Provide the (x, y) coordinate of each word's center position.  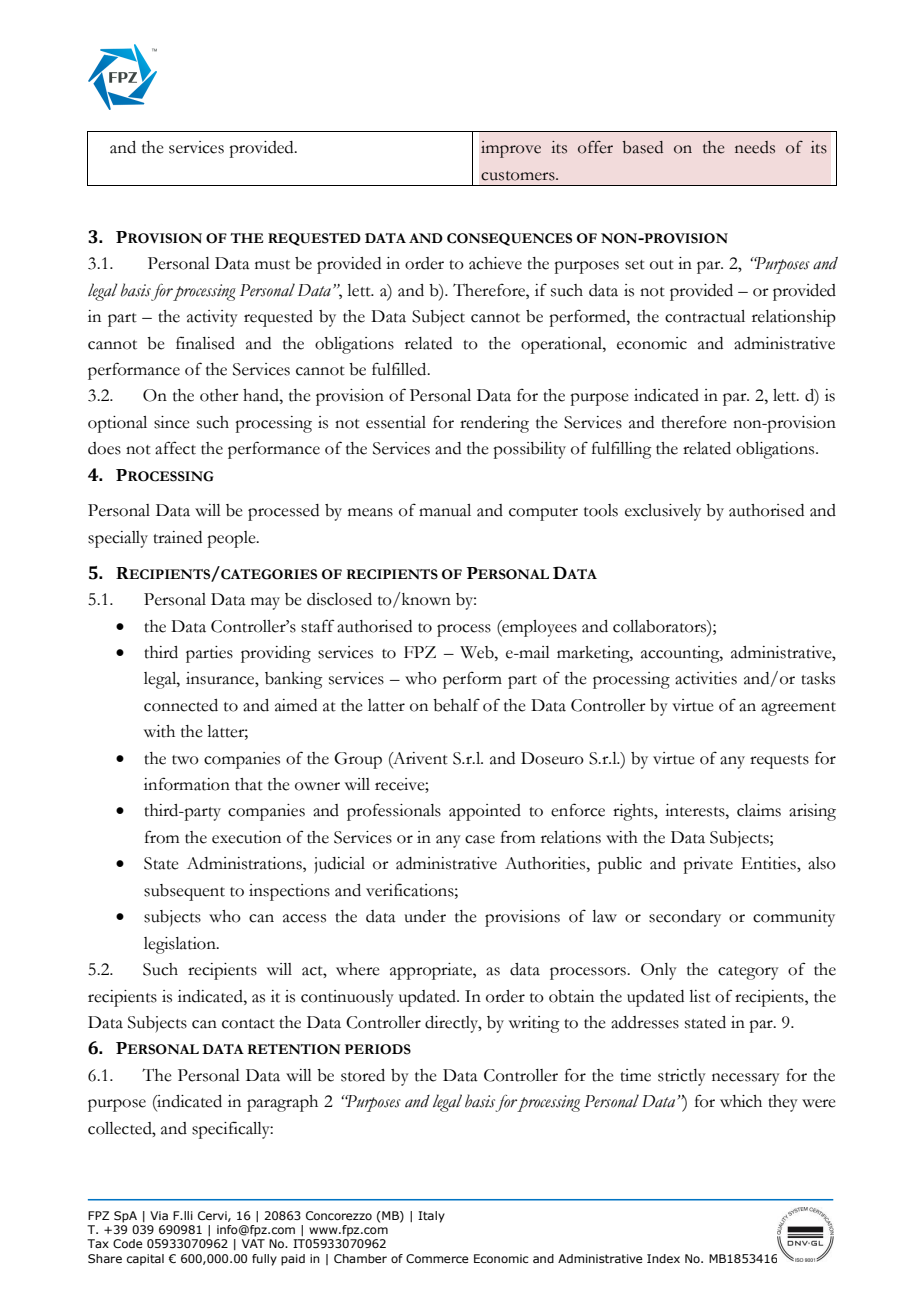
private (708, 865)
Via (159, 1215)
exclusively (663, 512)
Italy (431, 1217)
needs (755, 147)
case (480, 839)
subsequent (184, 892)
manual (445, 510)
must (272, 265)
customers (519, 176)
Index (663, 1258)
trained (177, 537)
